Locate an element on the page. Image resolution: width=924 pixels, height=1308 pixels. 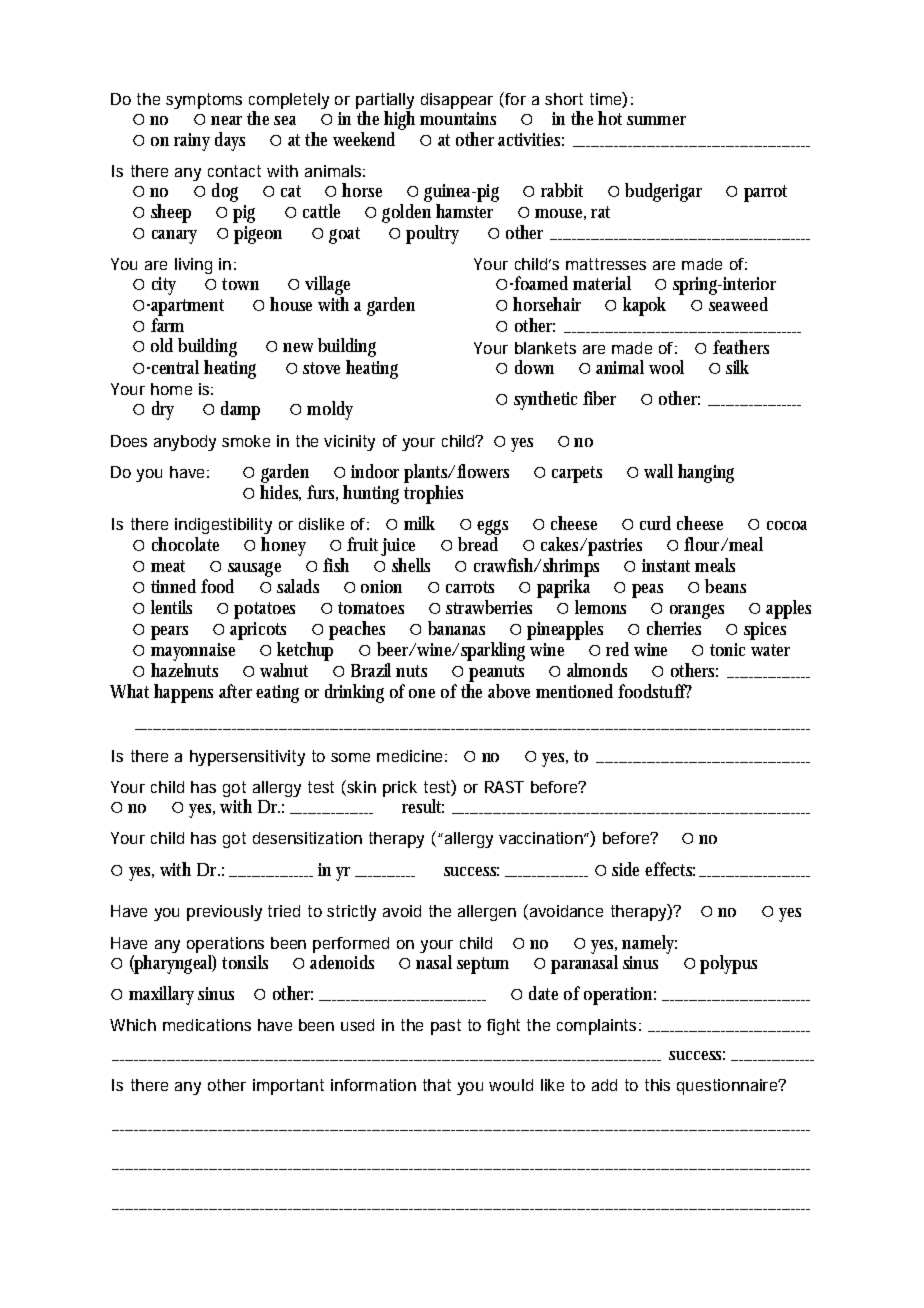
summer is located at coordinates (656, 120).
